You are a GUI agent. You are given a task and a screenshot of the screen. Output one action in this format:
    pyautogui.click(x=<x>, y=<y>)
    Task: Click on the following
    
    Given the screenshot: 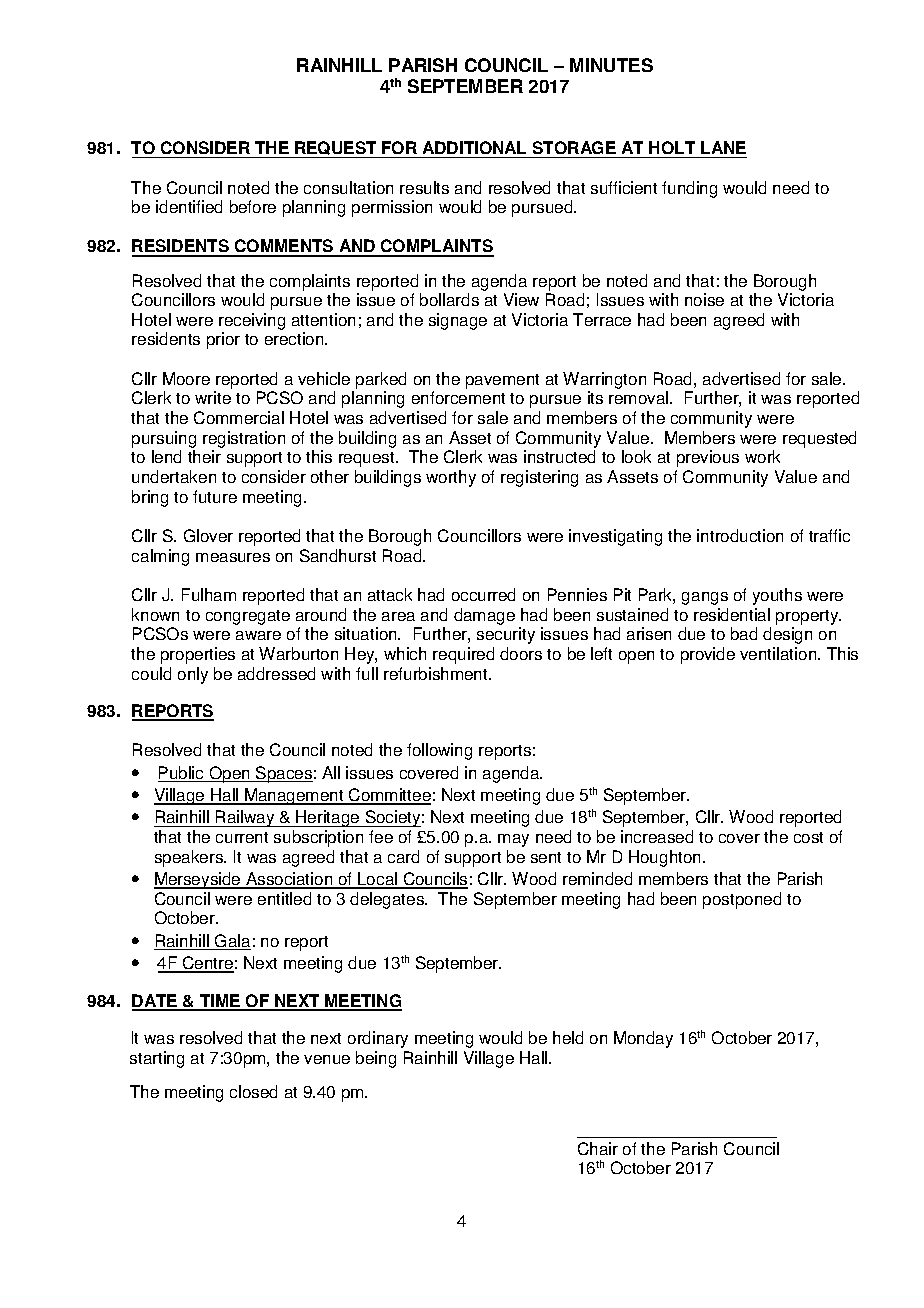 What is the action you would take?
    pyautogui.click(x=439, y=751)
